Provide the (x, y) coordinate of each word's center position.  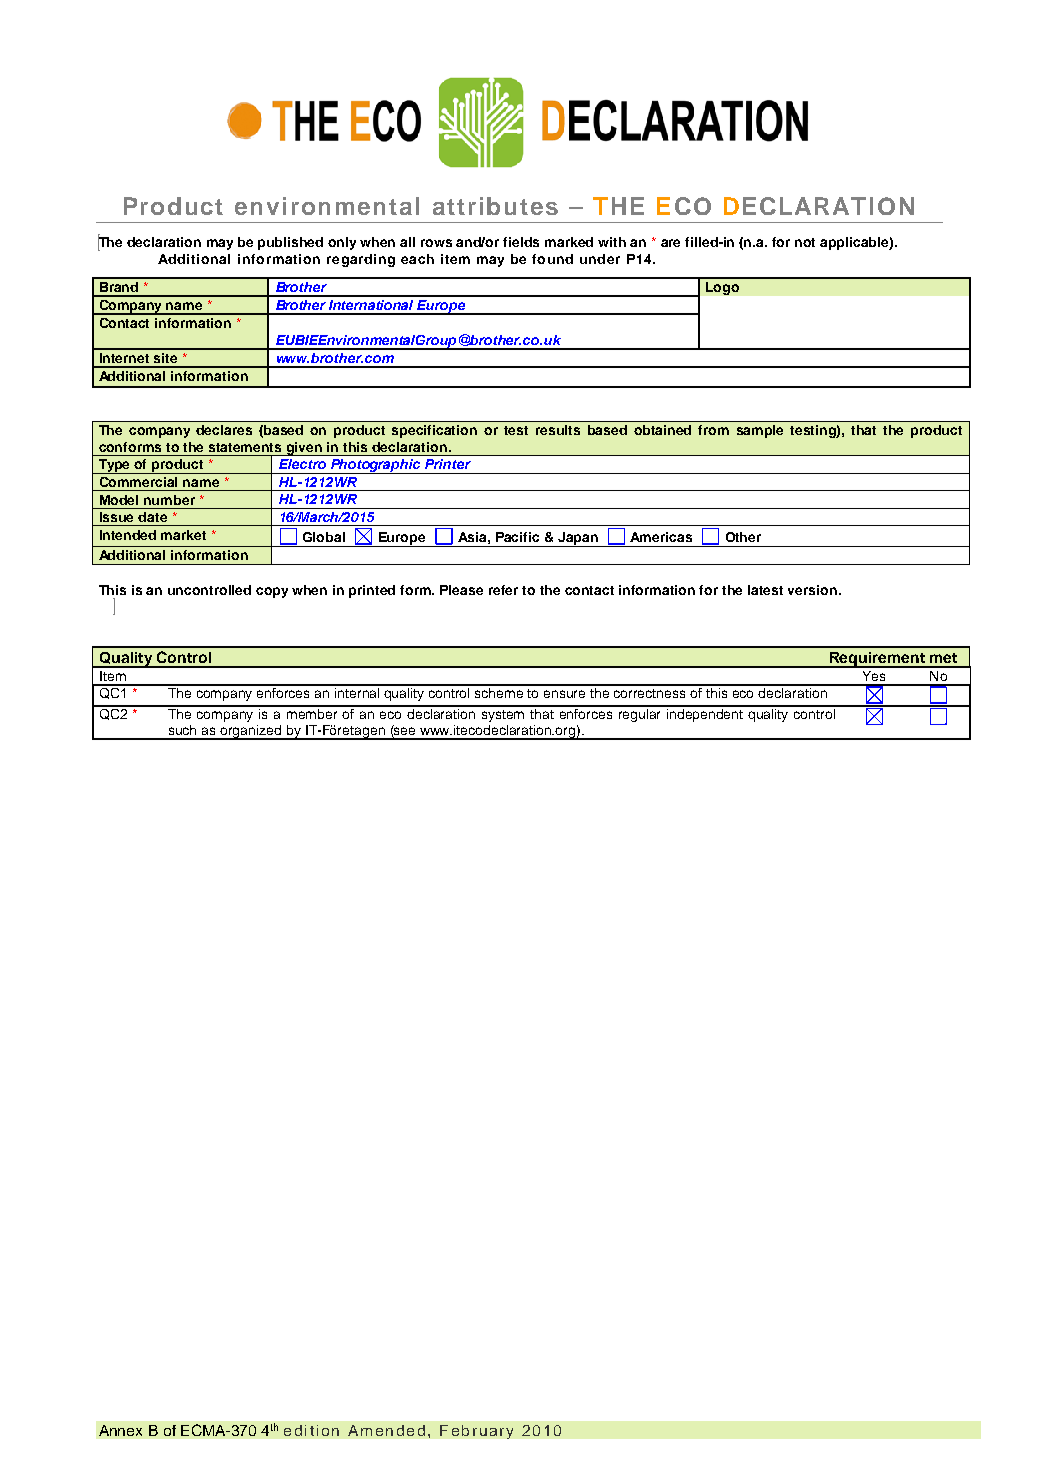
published (290, 243)
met (943, 658)
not (805, 242)
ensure (564, 694)
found (552, 259)
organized (251, 732)
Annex (120, 1430)
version (814, 590)
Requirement (877, 660)
